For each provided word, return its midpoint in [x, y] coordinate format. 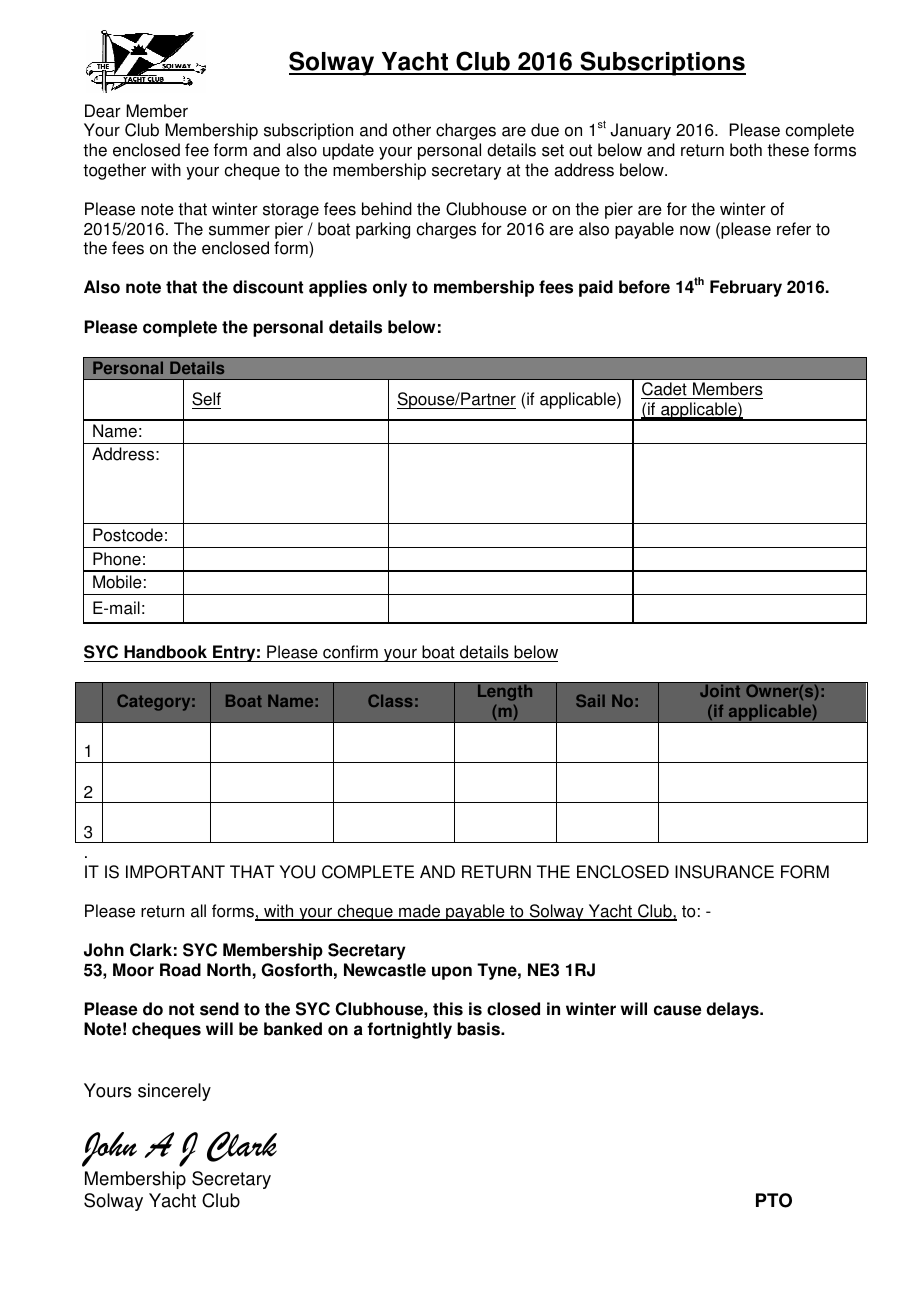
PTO [774, 1200]
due [545, 130]
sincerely [174, 1092]
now [695, 231]
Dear [103, 111]
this [448, 1009]
